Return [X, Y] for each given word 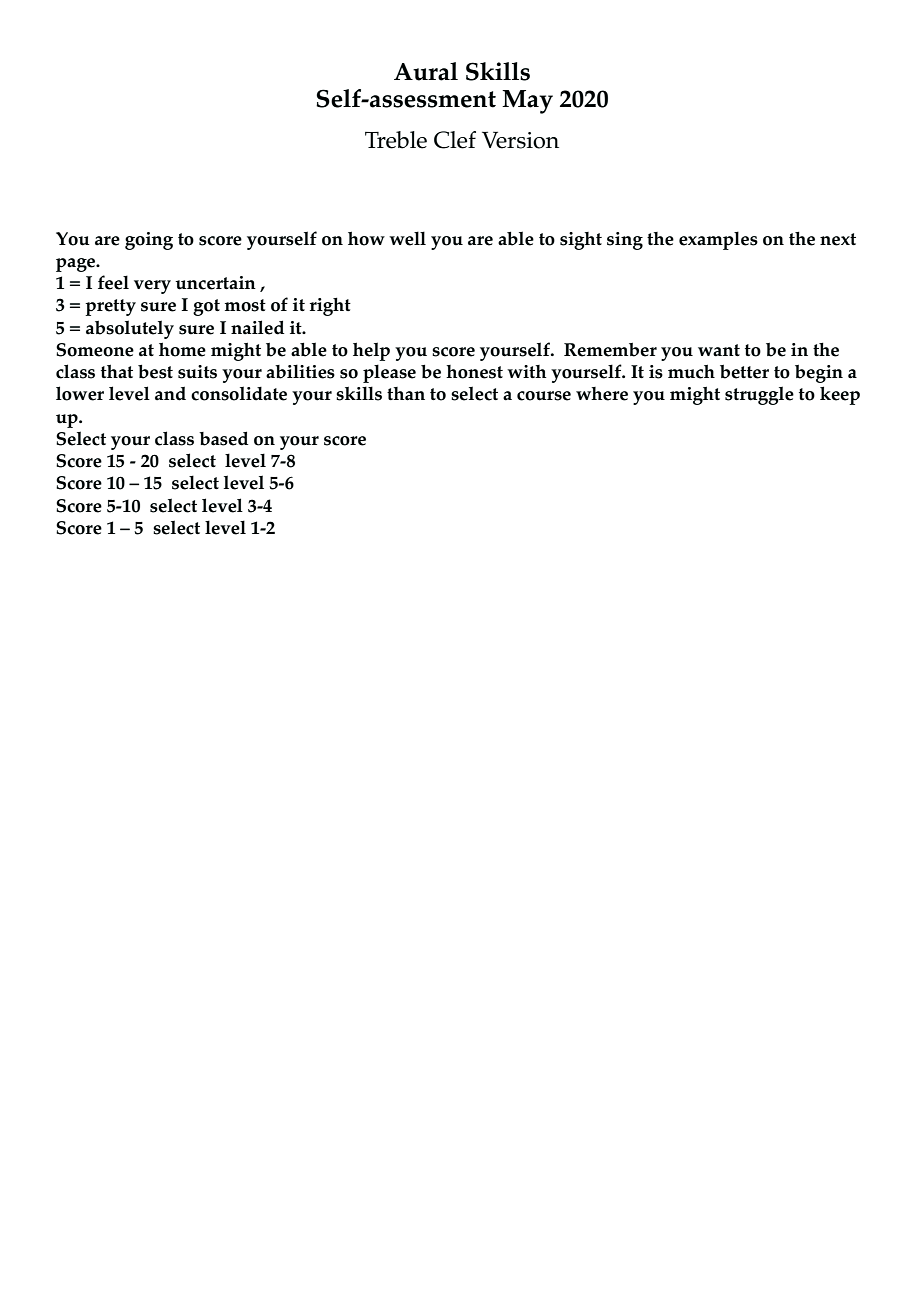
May [527, 102]
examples [718, 240]
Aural [426, 71]
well [407, 238]
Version [520, 140]
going [149, 241]
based [223, 438]
